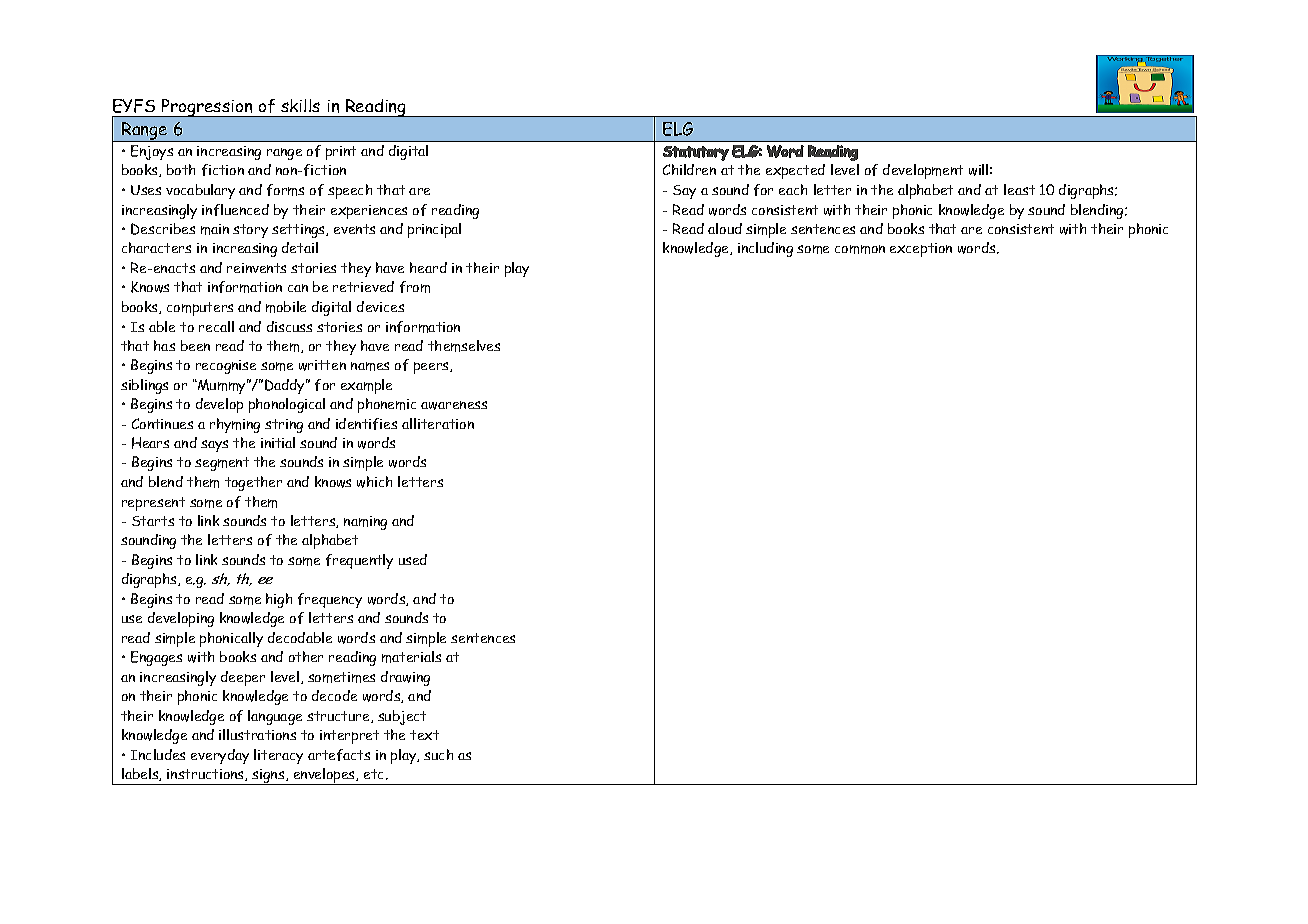 This image has width=1308, height=924. I want to click on expected, so click(795, 171).
